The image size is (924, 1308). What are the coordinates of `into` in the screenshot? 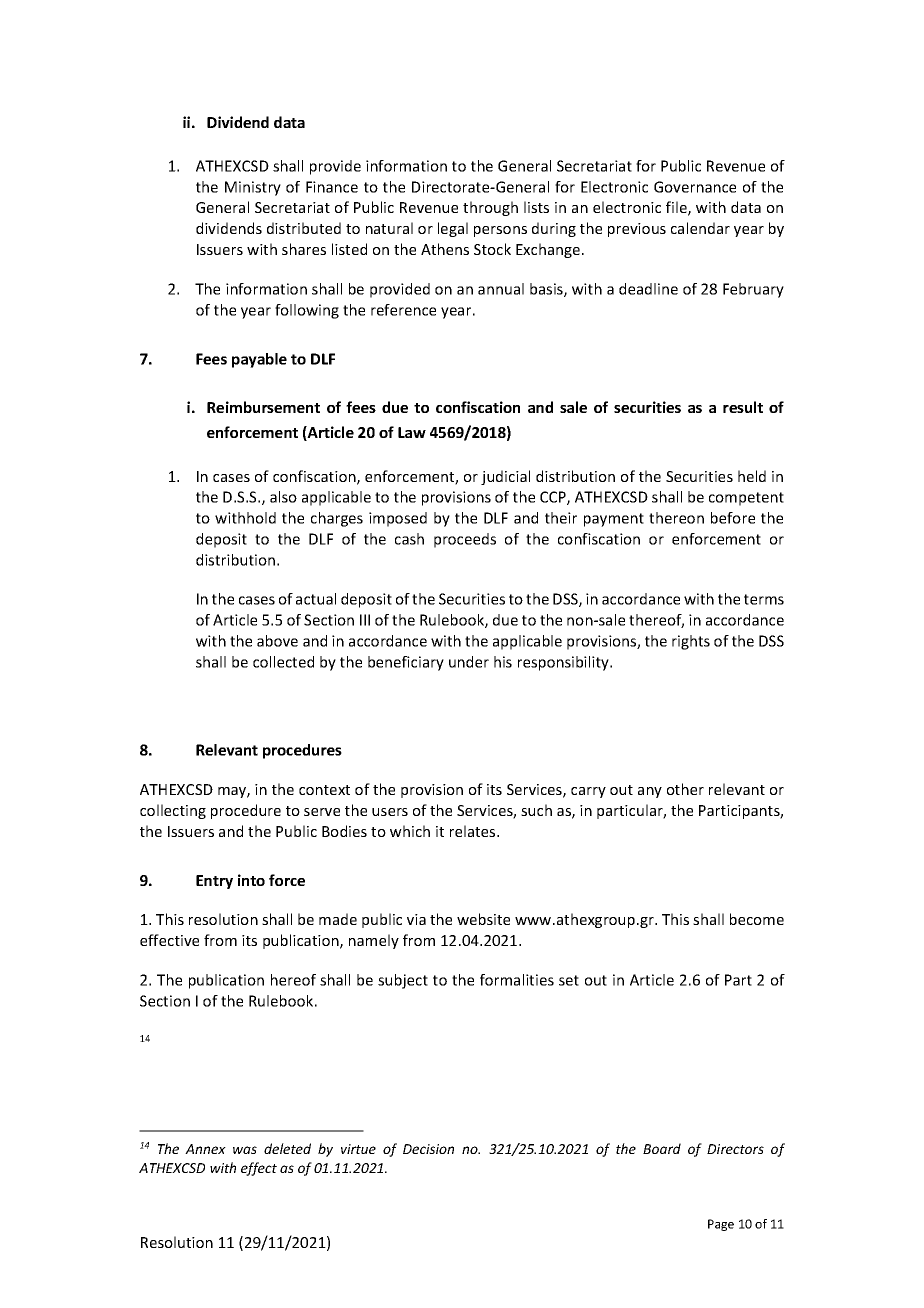 It's located at (251, 880).
